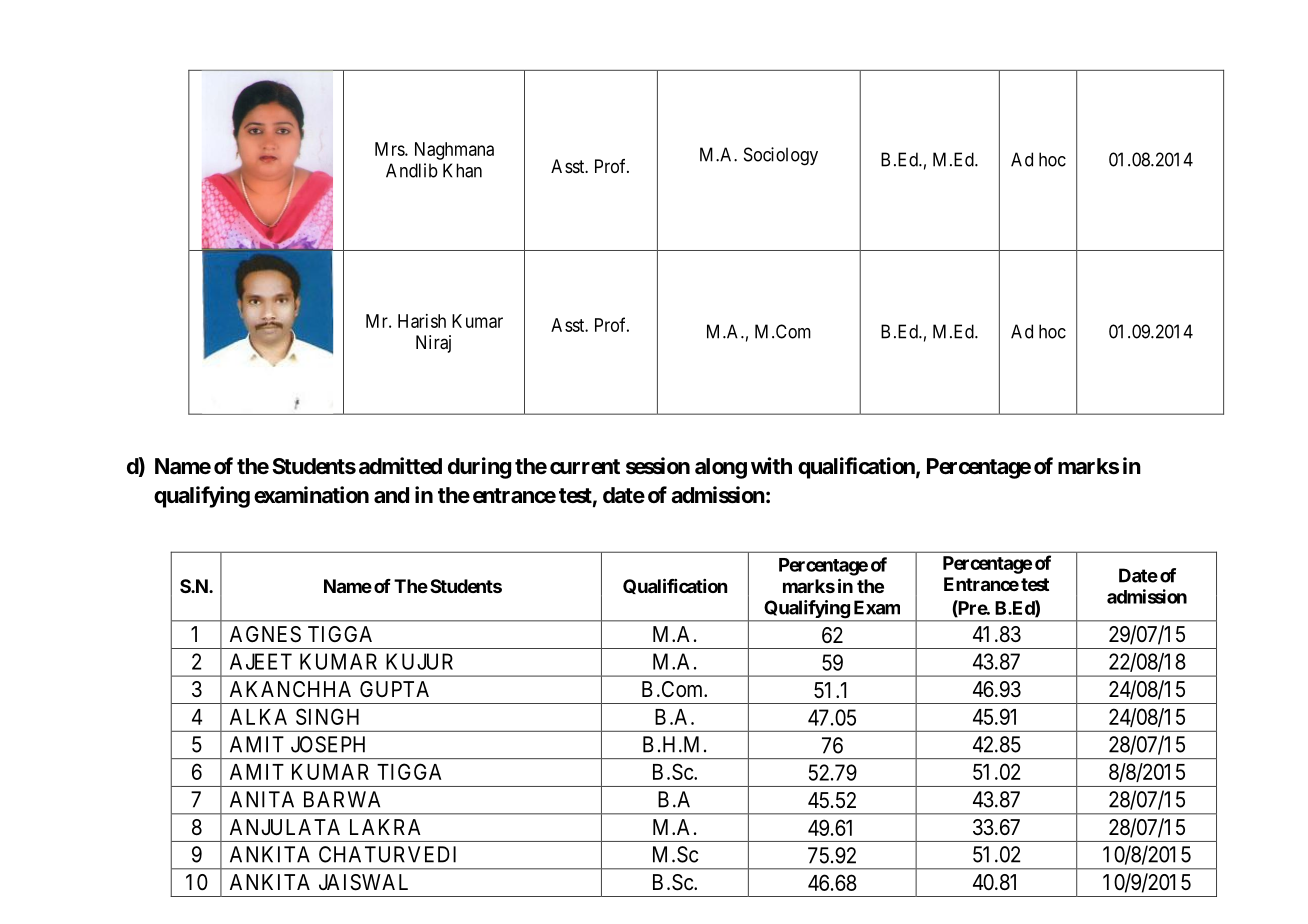  Describe the element at coordinates (390, 149) in the document. I see `Mrs` at that location.
